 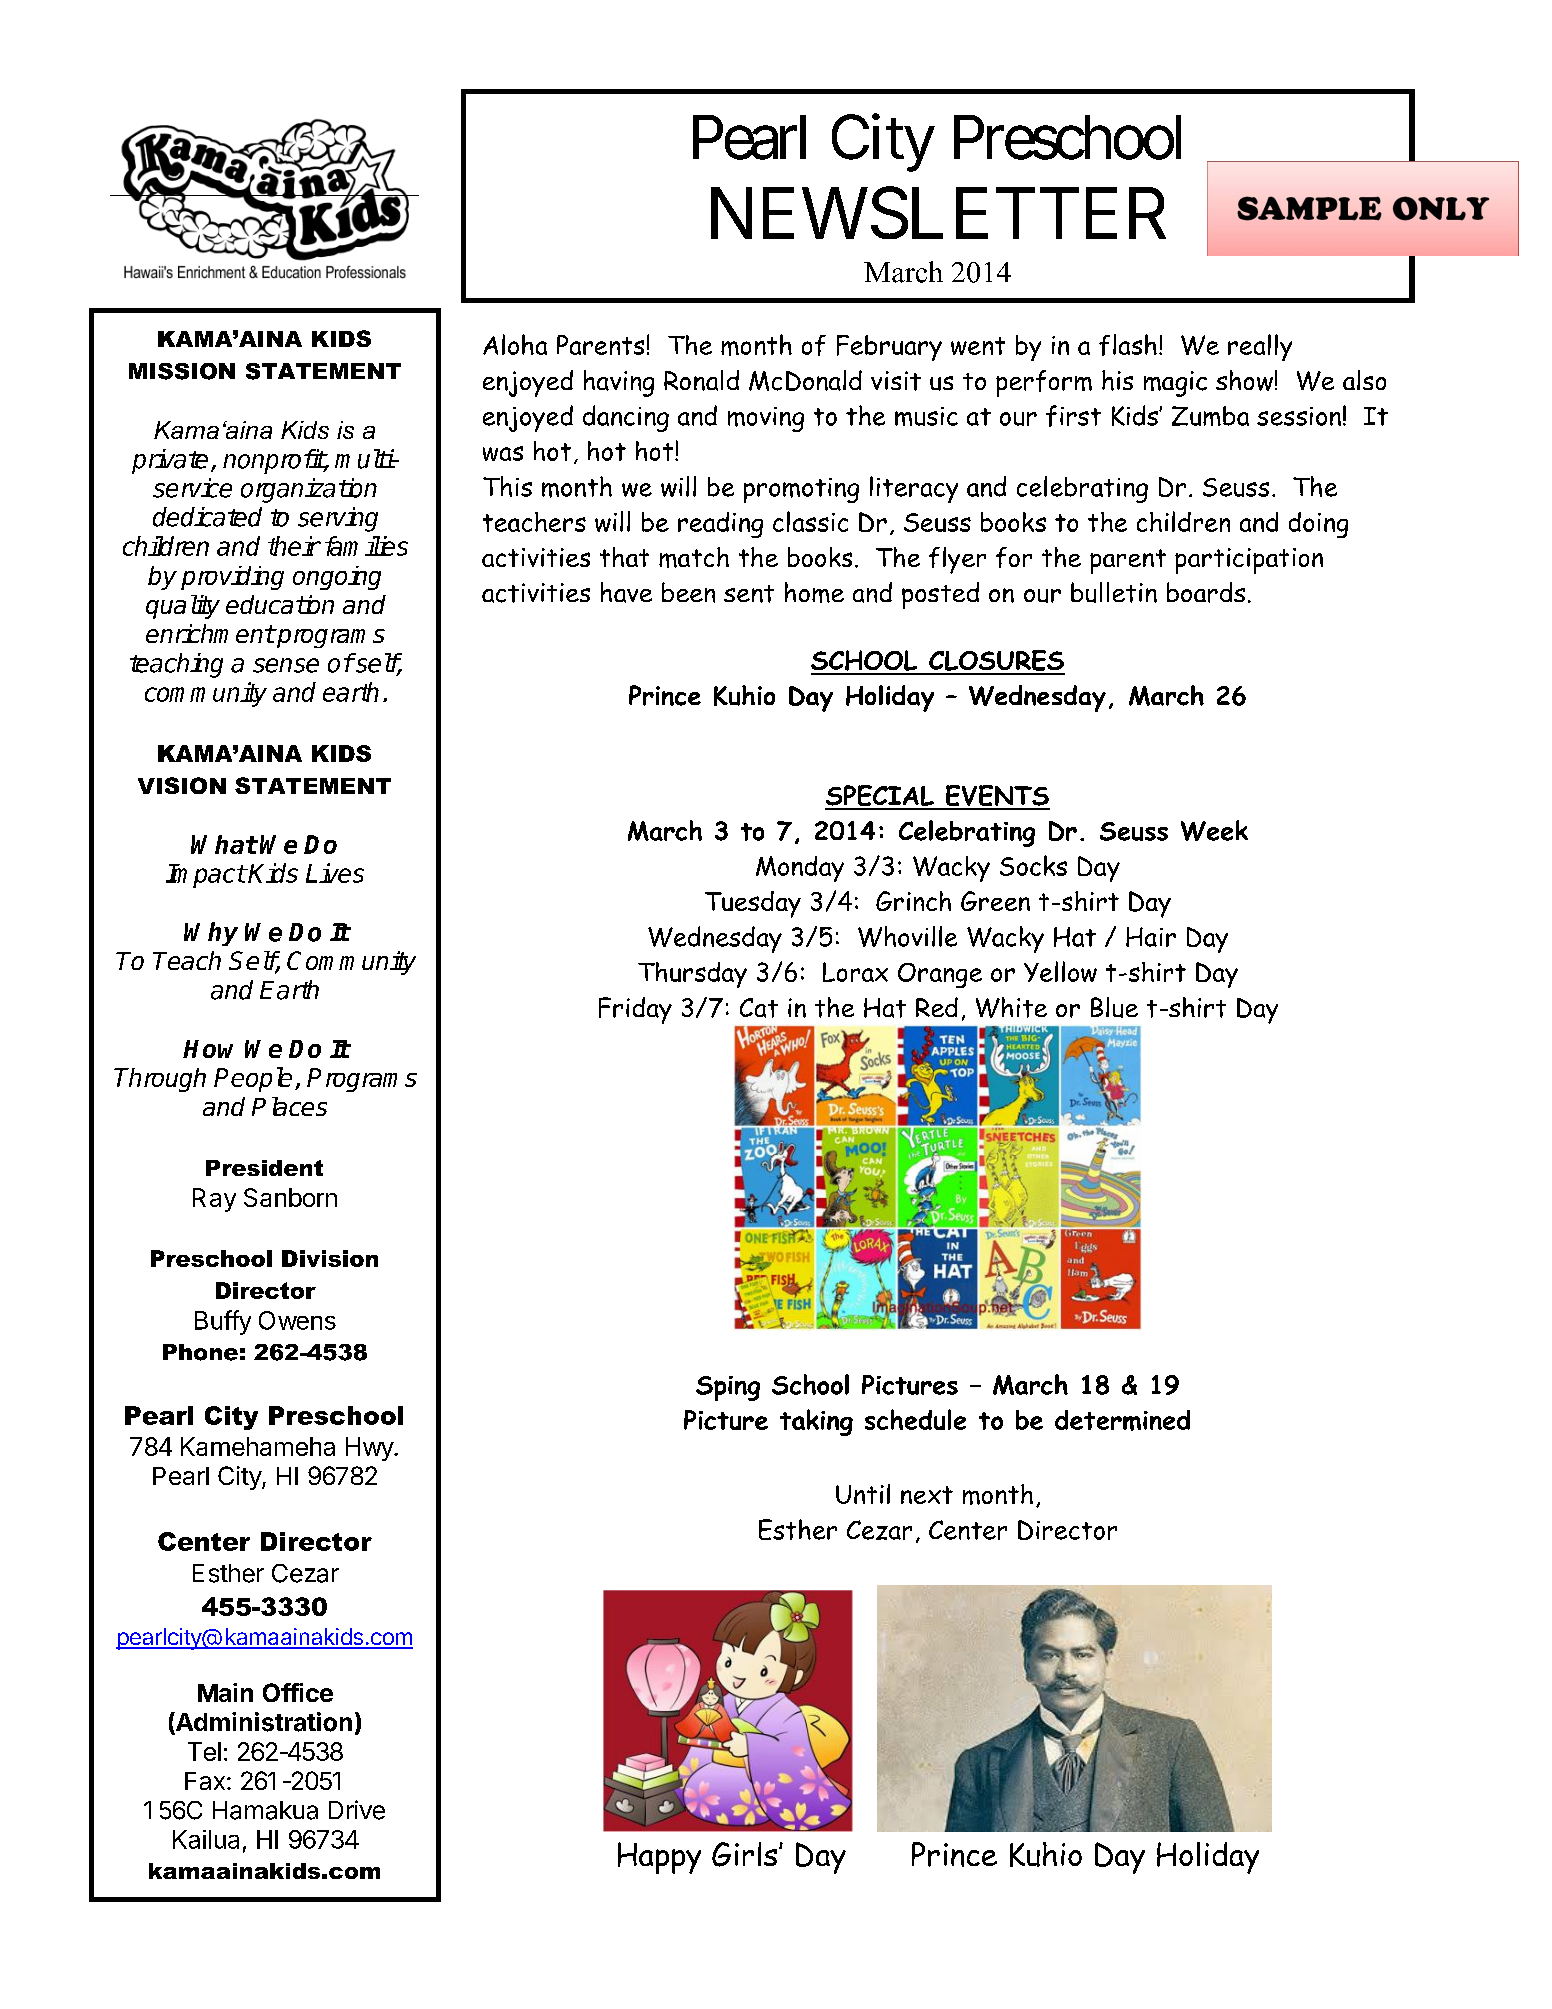 I want to click on next, so click(x=927, y=1495).
